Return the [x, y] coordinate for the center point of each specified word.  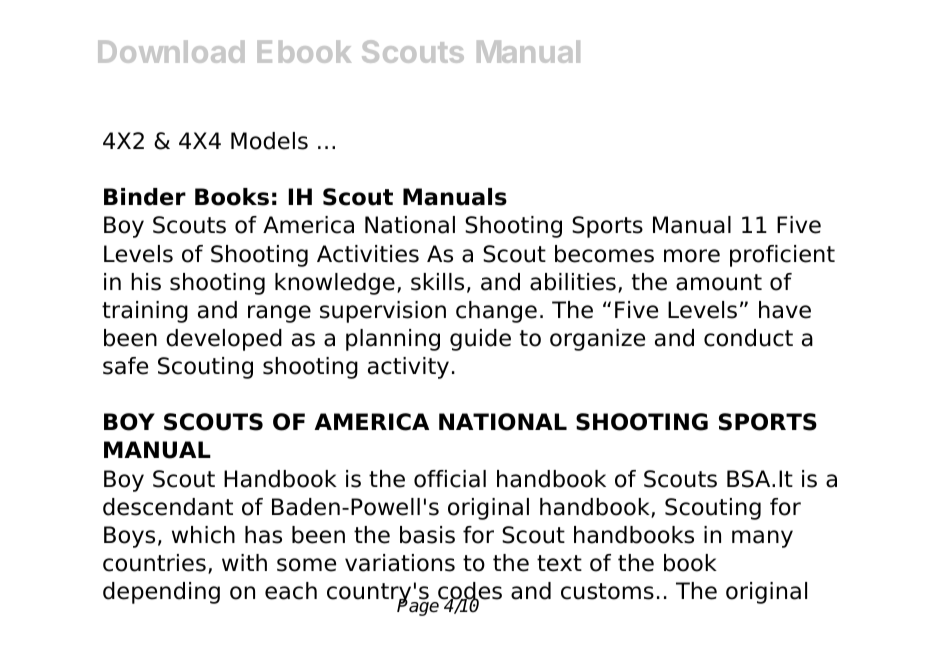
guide [480, 340]
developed [224, 340]
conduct [748, 338]
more [692, 256]
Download [171, 51]
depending [161, 593]
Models [269, 141]
